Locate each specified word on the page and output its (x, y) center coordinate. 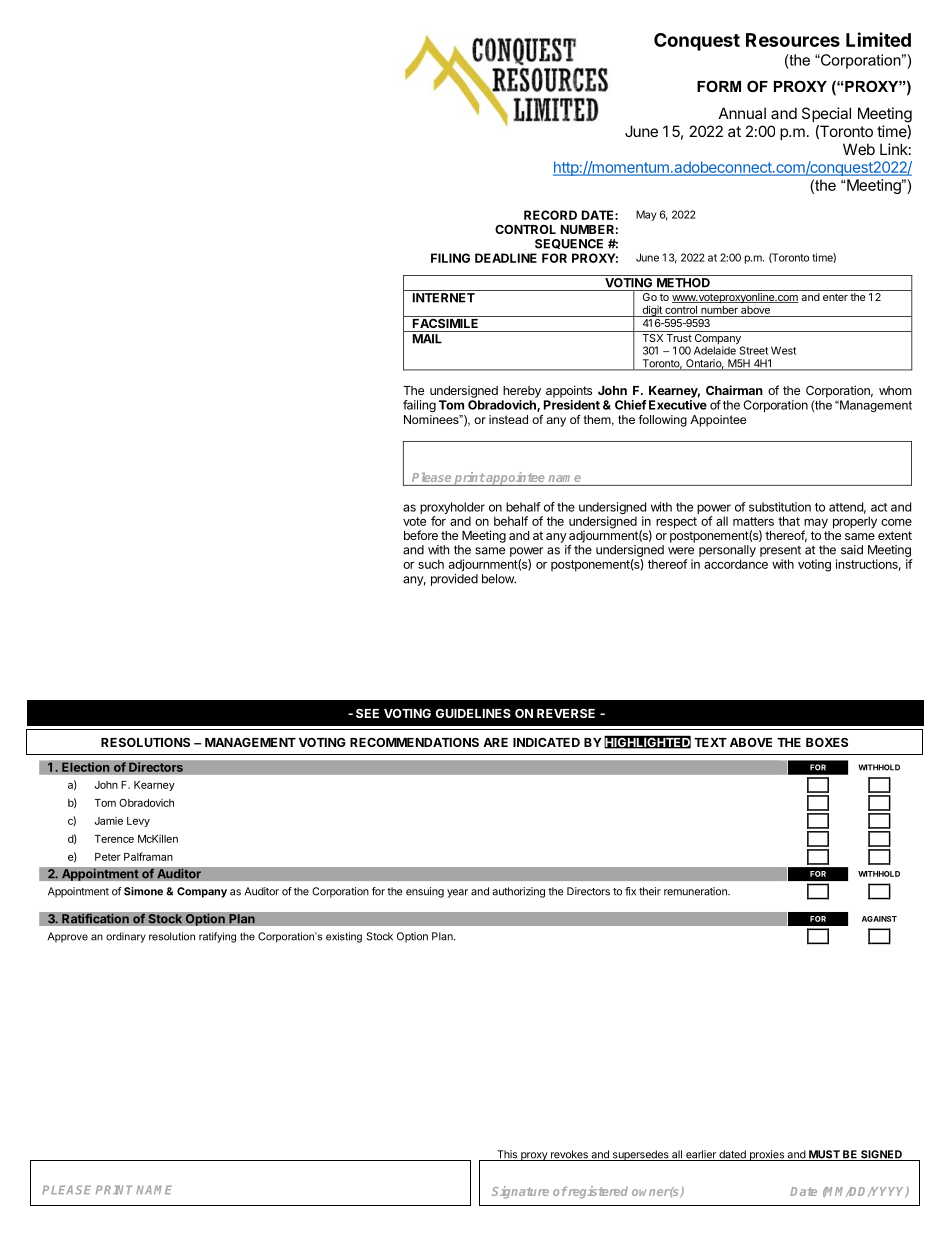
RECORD (550, 215)
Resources (793, 40)
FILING (450, 258)
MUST (824, 1155)
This (507, 1155)
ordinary (126, 937)
